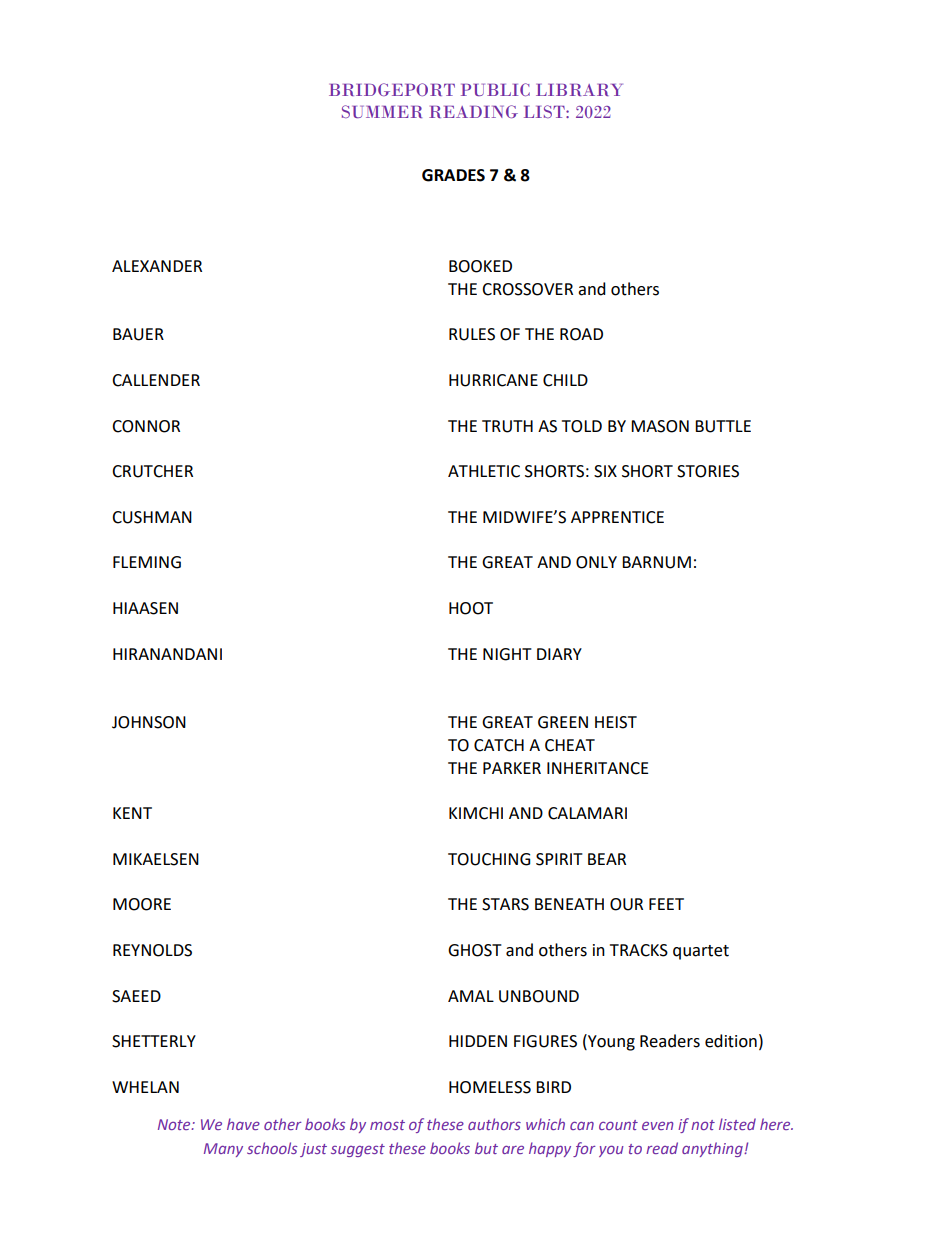  Describe the element at coordinates (656, 562) in the page. I see `BARNUM` at that location.
